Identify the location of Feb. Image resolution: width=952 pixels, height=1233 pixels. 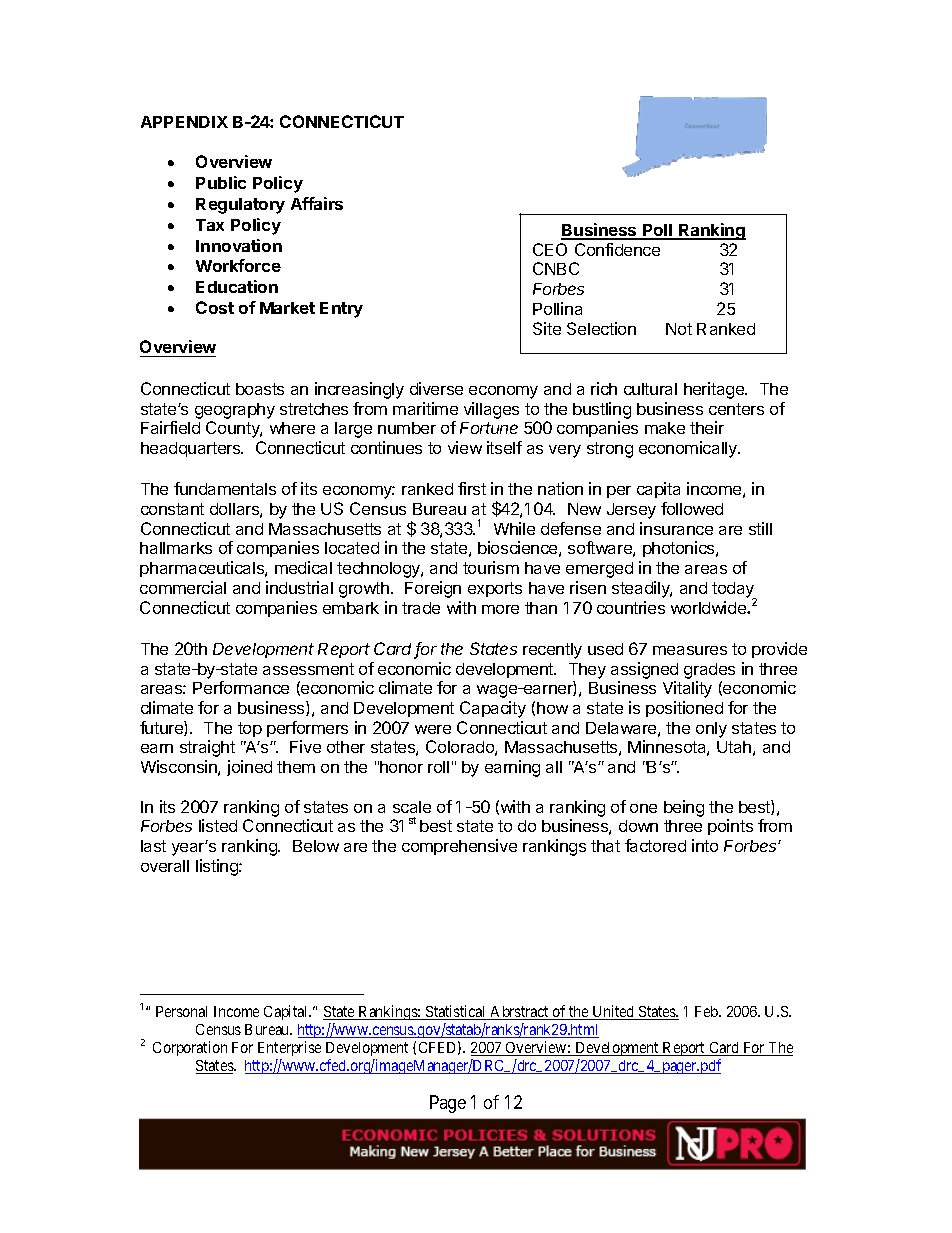
(707, 1011).
